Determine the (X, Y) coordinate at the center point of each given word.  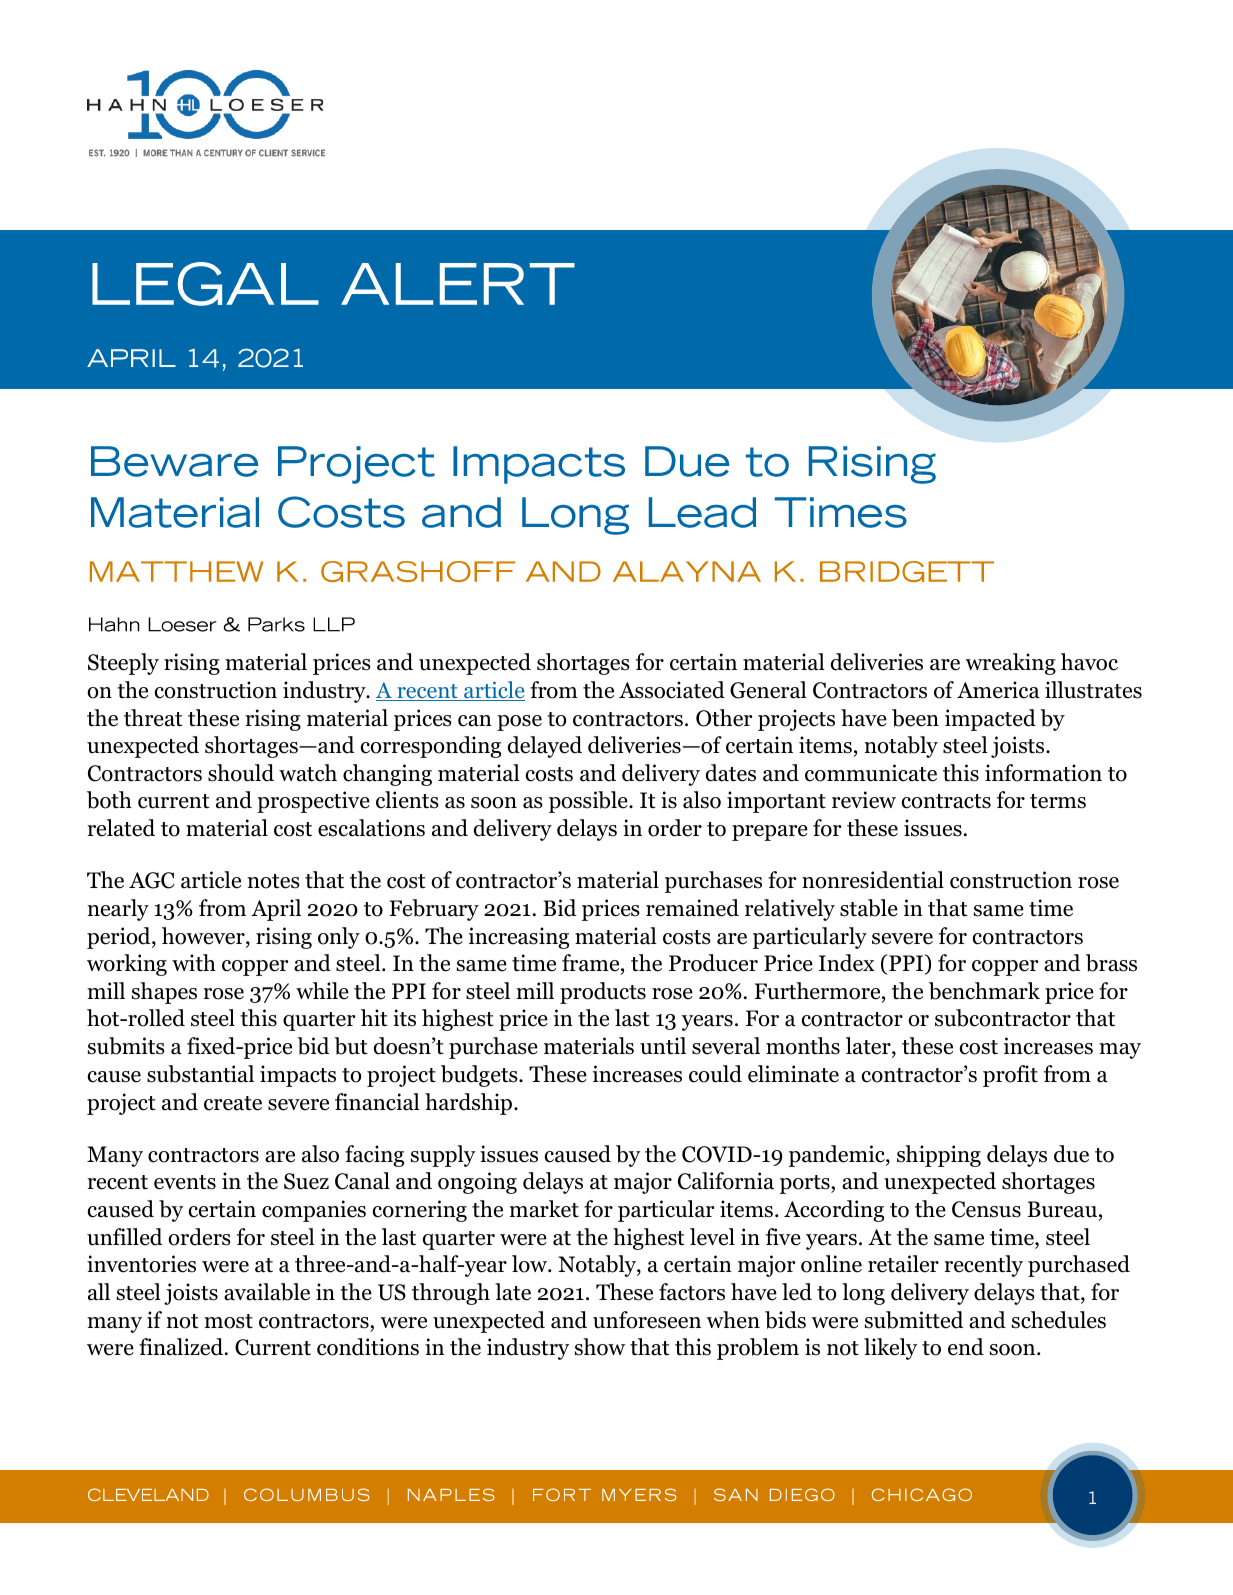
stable (869, 908)
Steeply (123, 664)
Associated (672, 690)
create (233, 1103)
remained (692, 908)
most (228, 1321)
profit (1010, 1076)
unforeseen (647, 1320)
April (276, 910)
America (998, 690)
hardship (470, 1104)
